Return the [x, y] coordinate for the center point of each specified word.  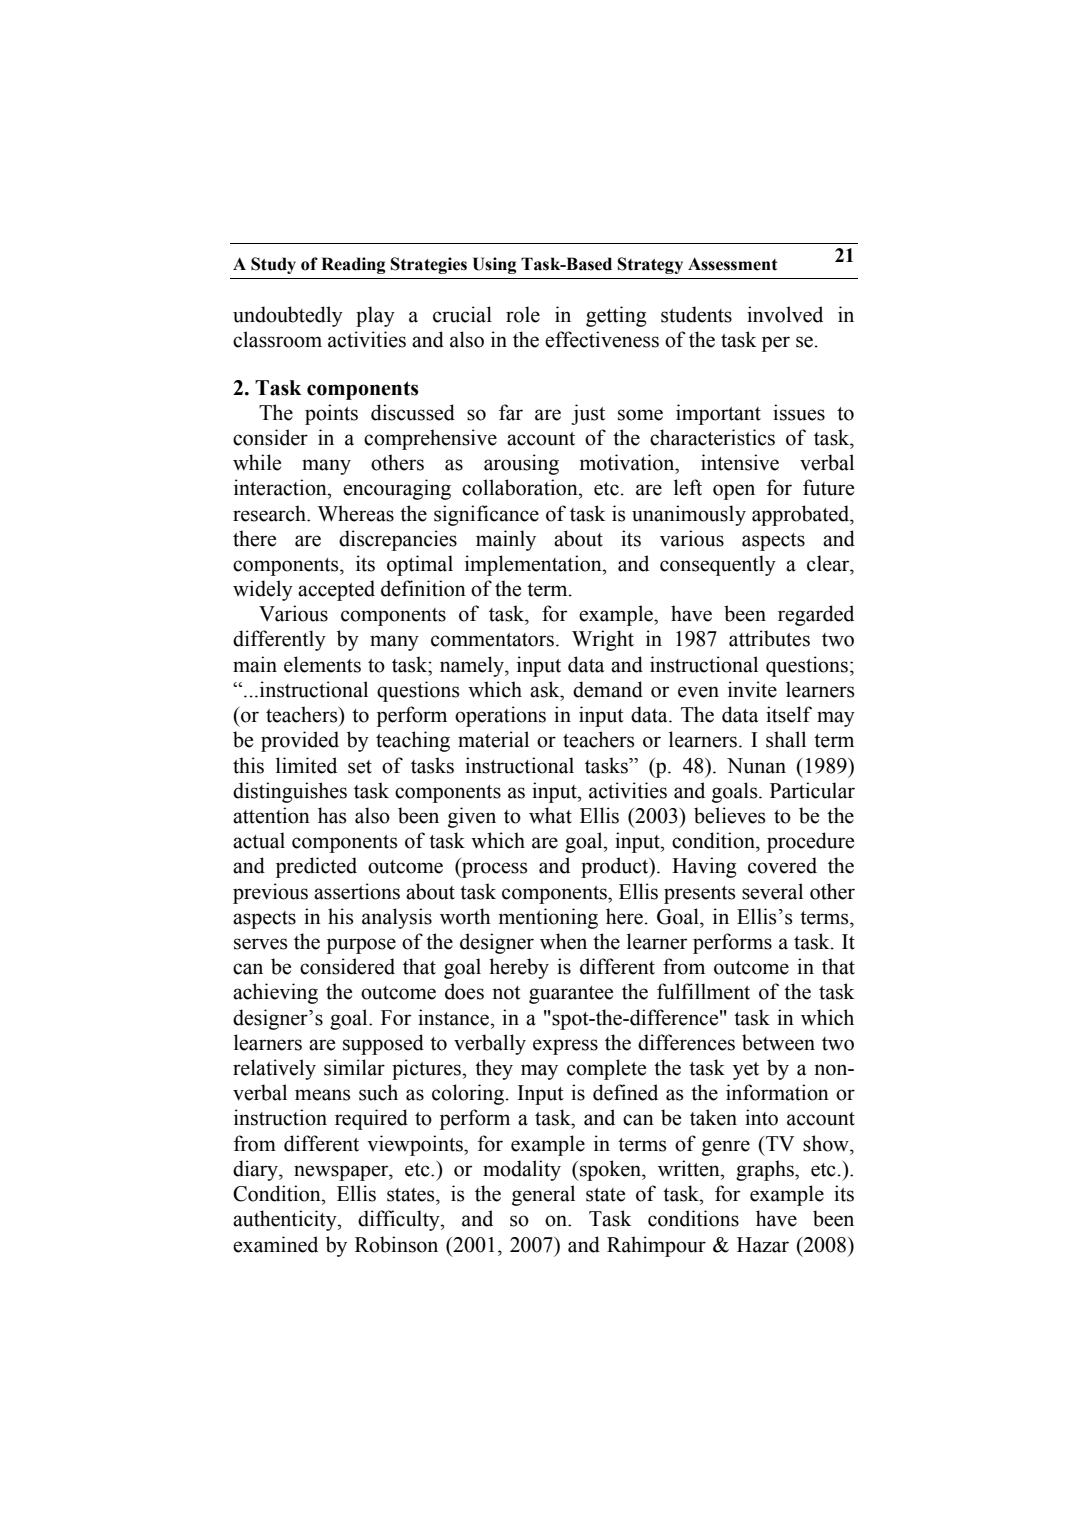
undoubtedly [288, 316]
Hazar [763, 1245]
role [523, 314]
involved [785, 314]
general [543, 1195]
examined [275, 1244]
